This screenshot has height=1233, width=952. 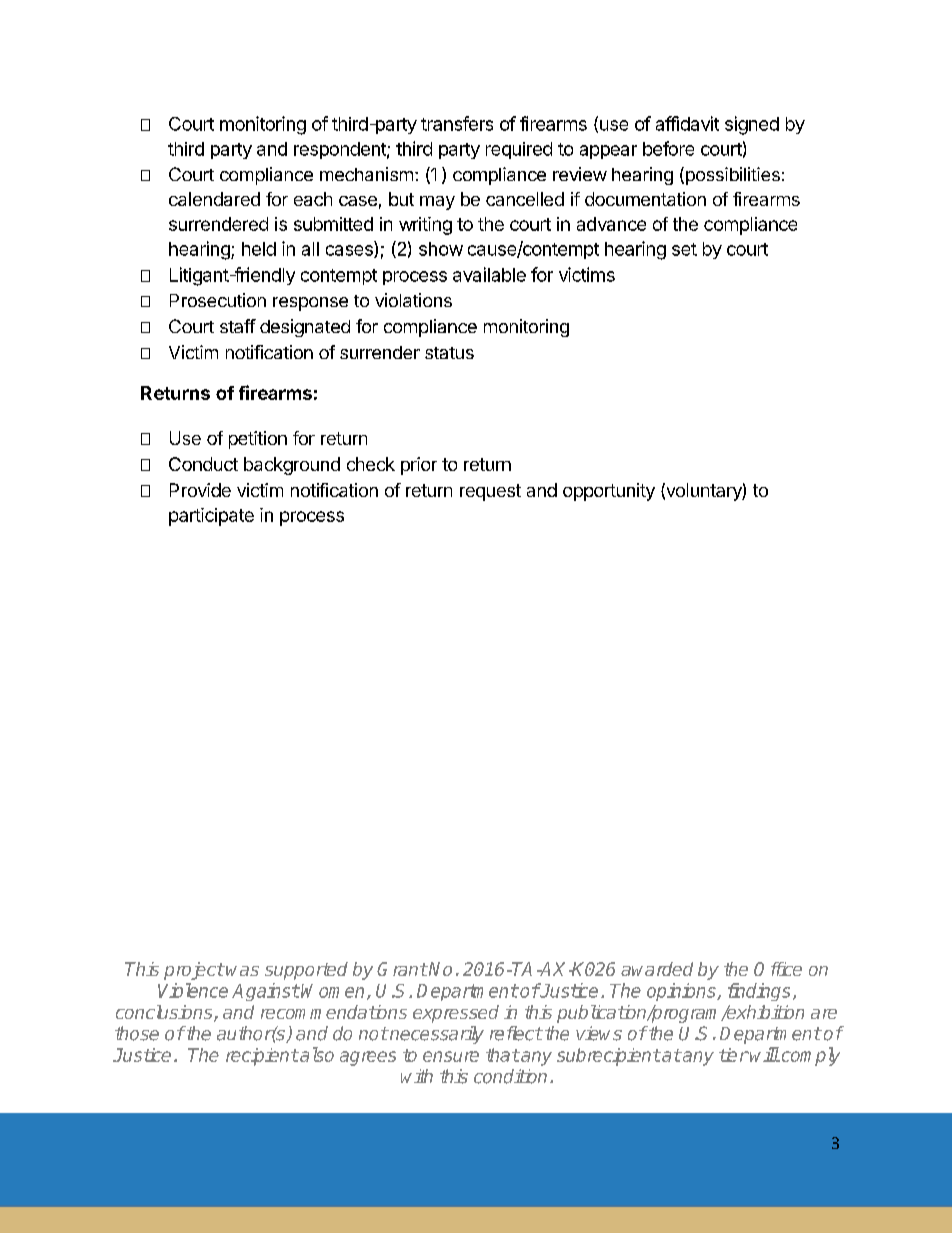 I want to click on tier, so click(x=733, y=1055).
